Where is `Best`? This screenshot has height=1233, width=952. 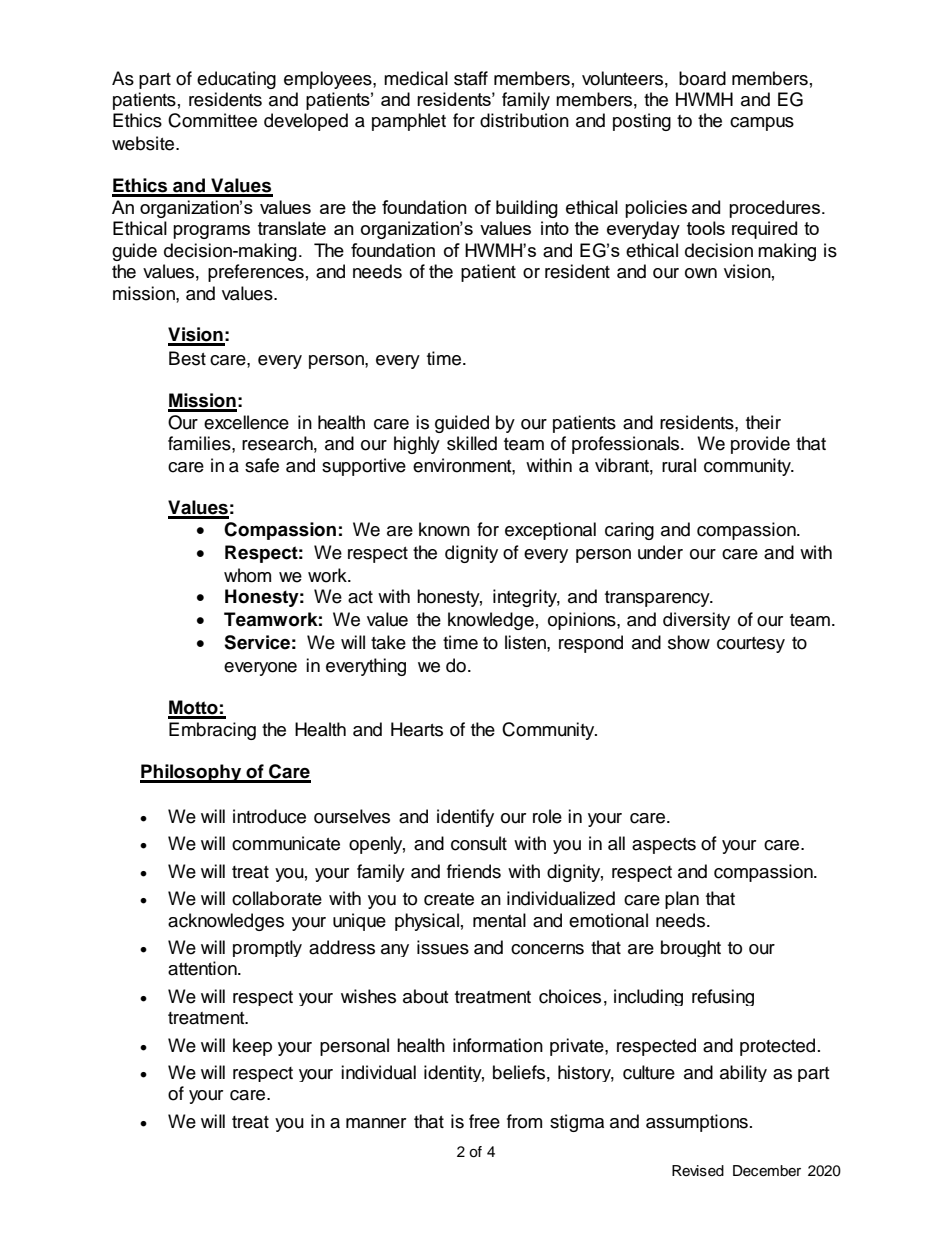
Best is located at coordinates (187, 358).
